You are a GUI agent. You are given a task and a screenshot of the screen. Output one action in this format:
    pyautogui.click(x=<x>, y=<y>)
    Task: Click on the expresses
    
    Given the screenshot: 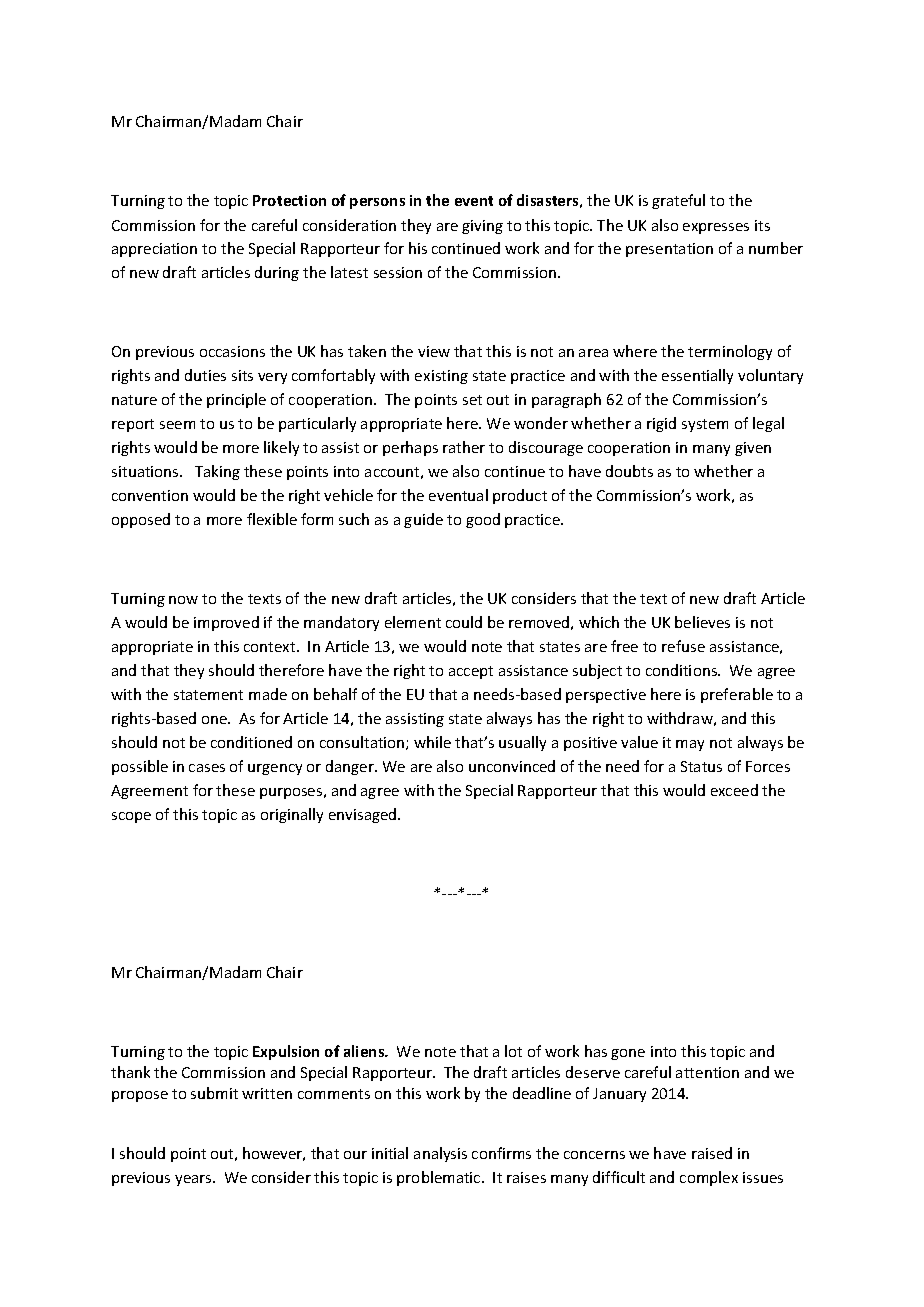 What is the action you would take?
    pyautogui.click(x=716, y=228)
